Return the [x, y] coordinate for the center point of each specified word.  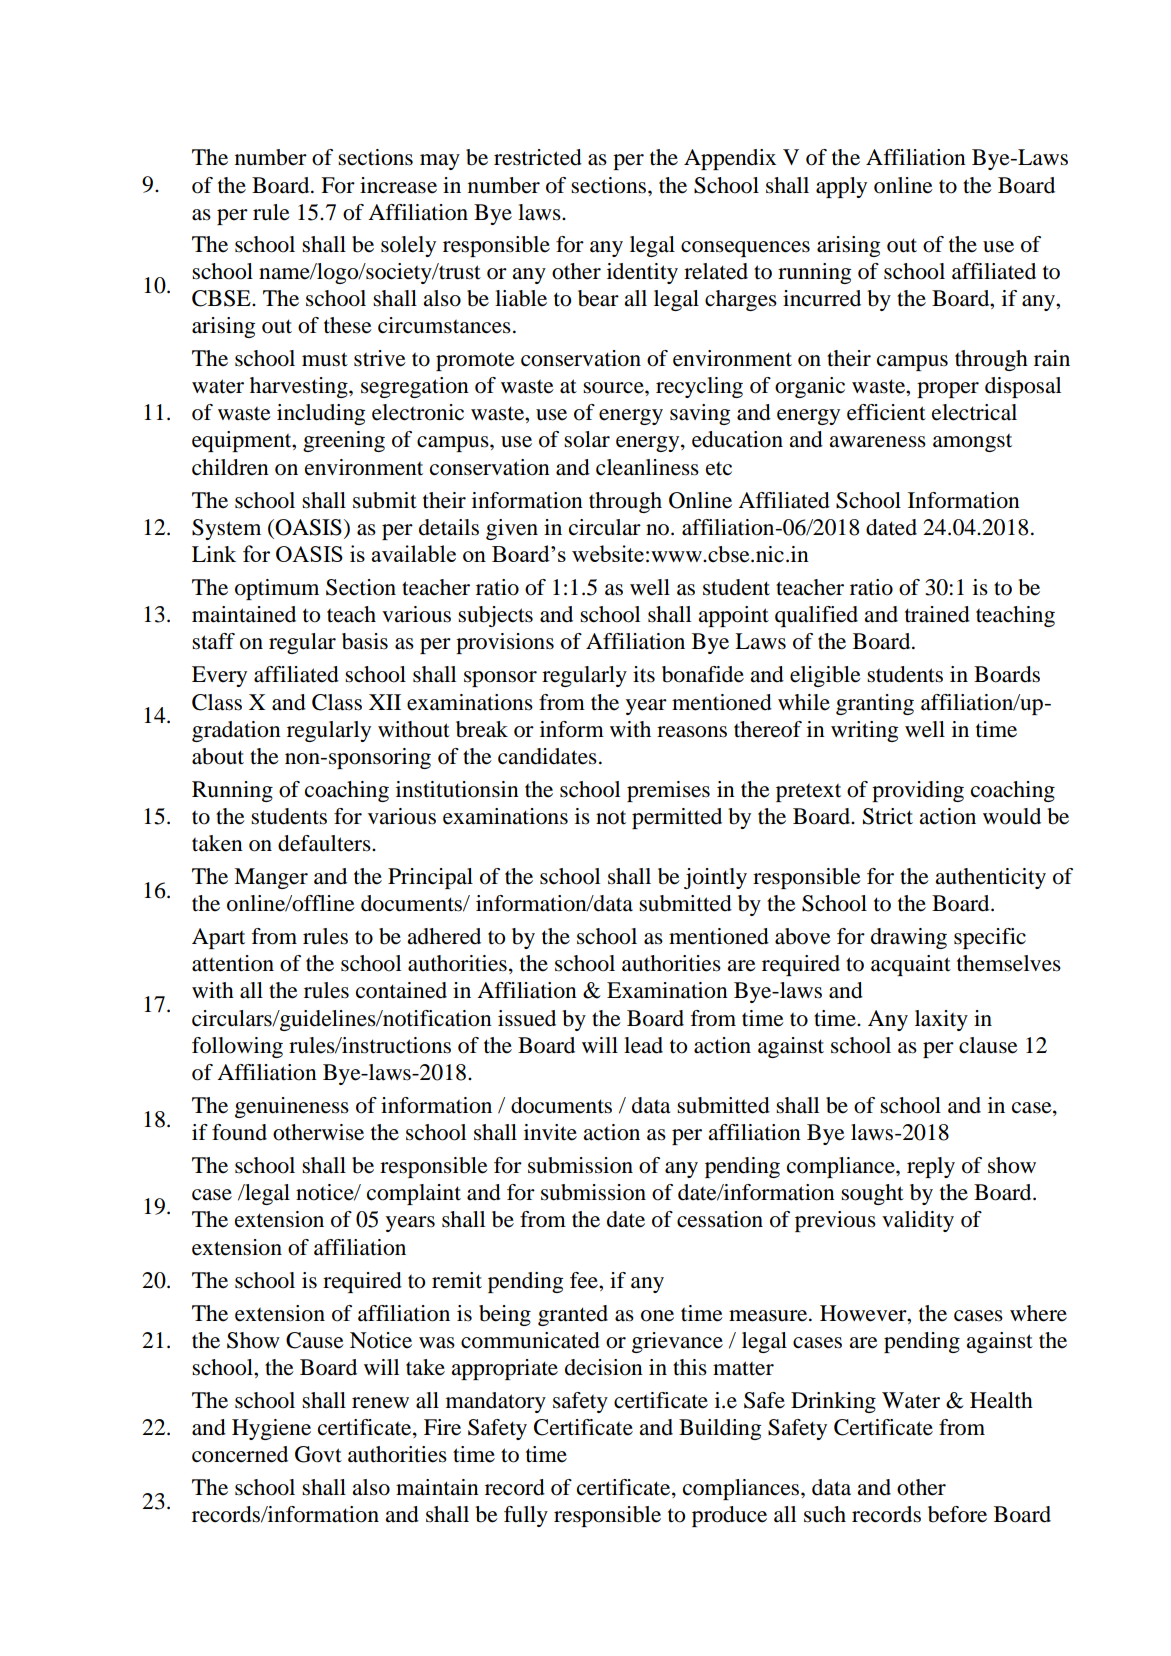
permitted [677, 818]
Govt [318, 1454]
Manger [271, 878]
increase [398, 185]
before [957, 1514]
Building [720, 1429]
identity [642, 273]
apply [841, 187]
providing [918, 791]
